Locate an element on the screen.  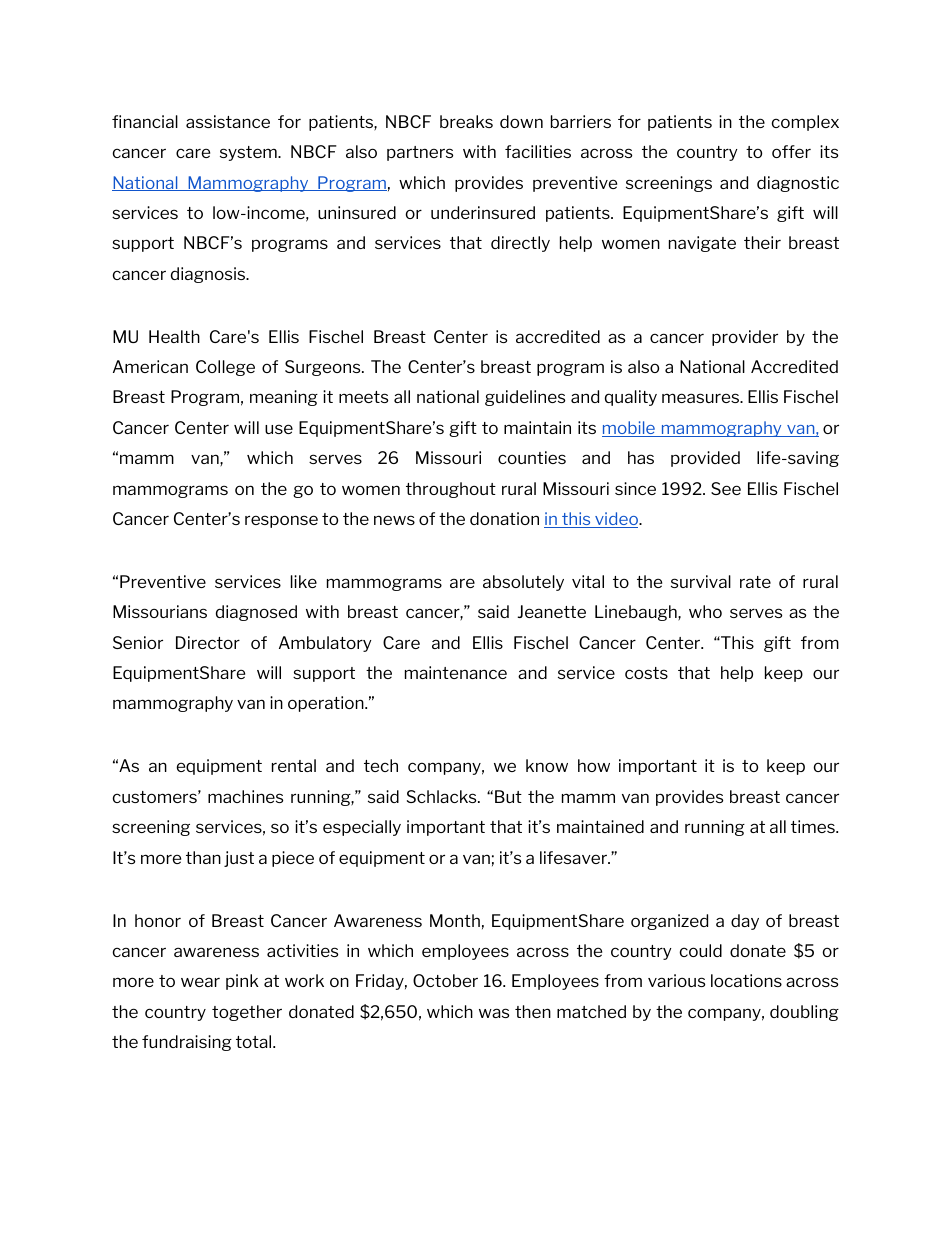
together is located at coordinates (247, 1013).
